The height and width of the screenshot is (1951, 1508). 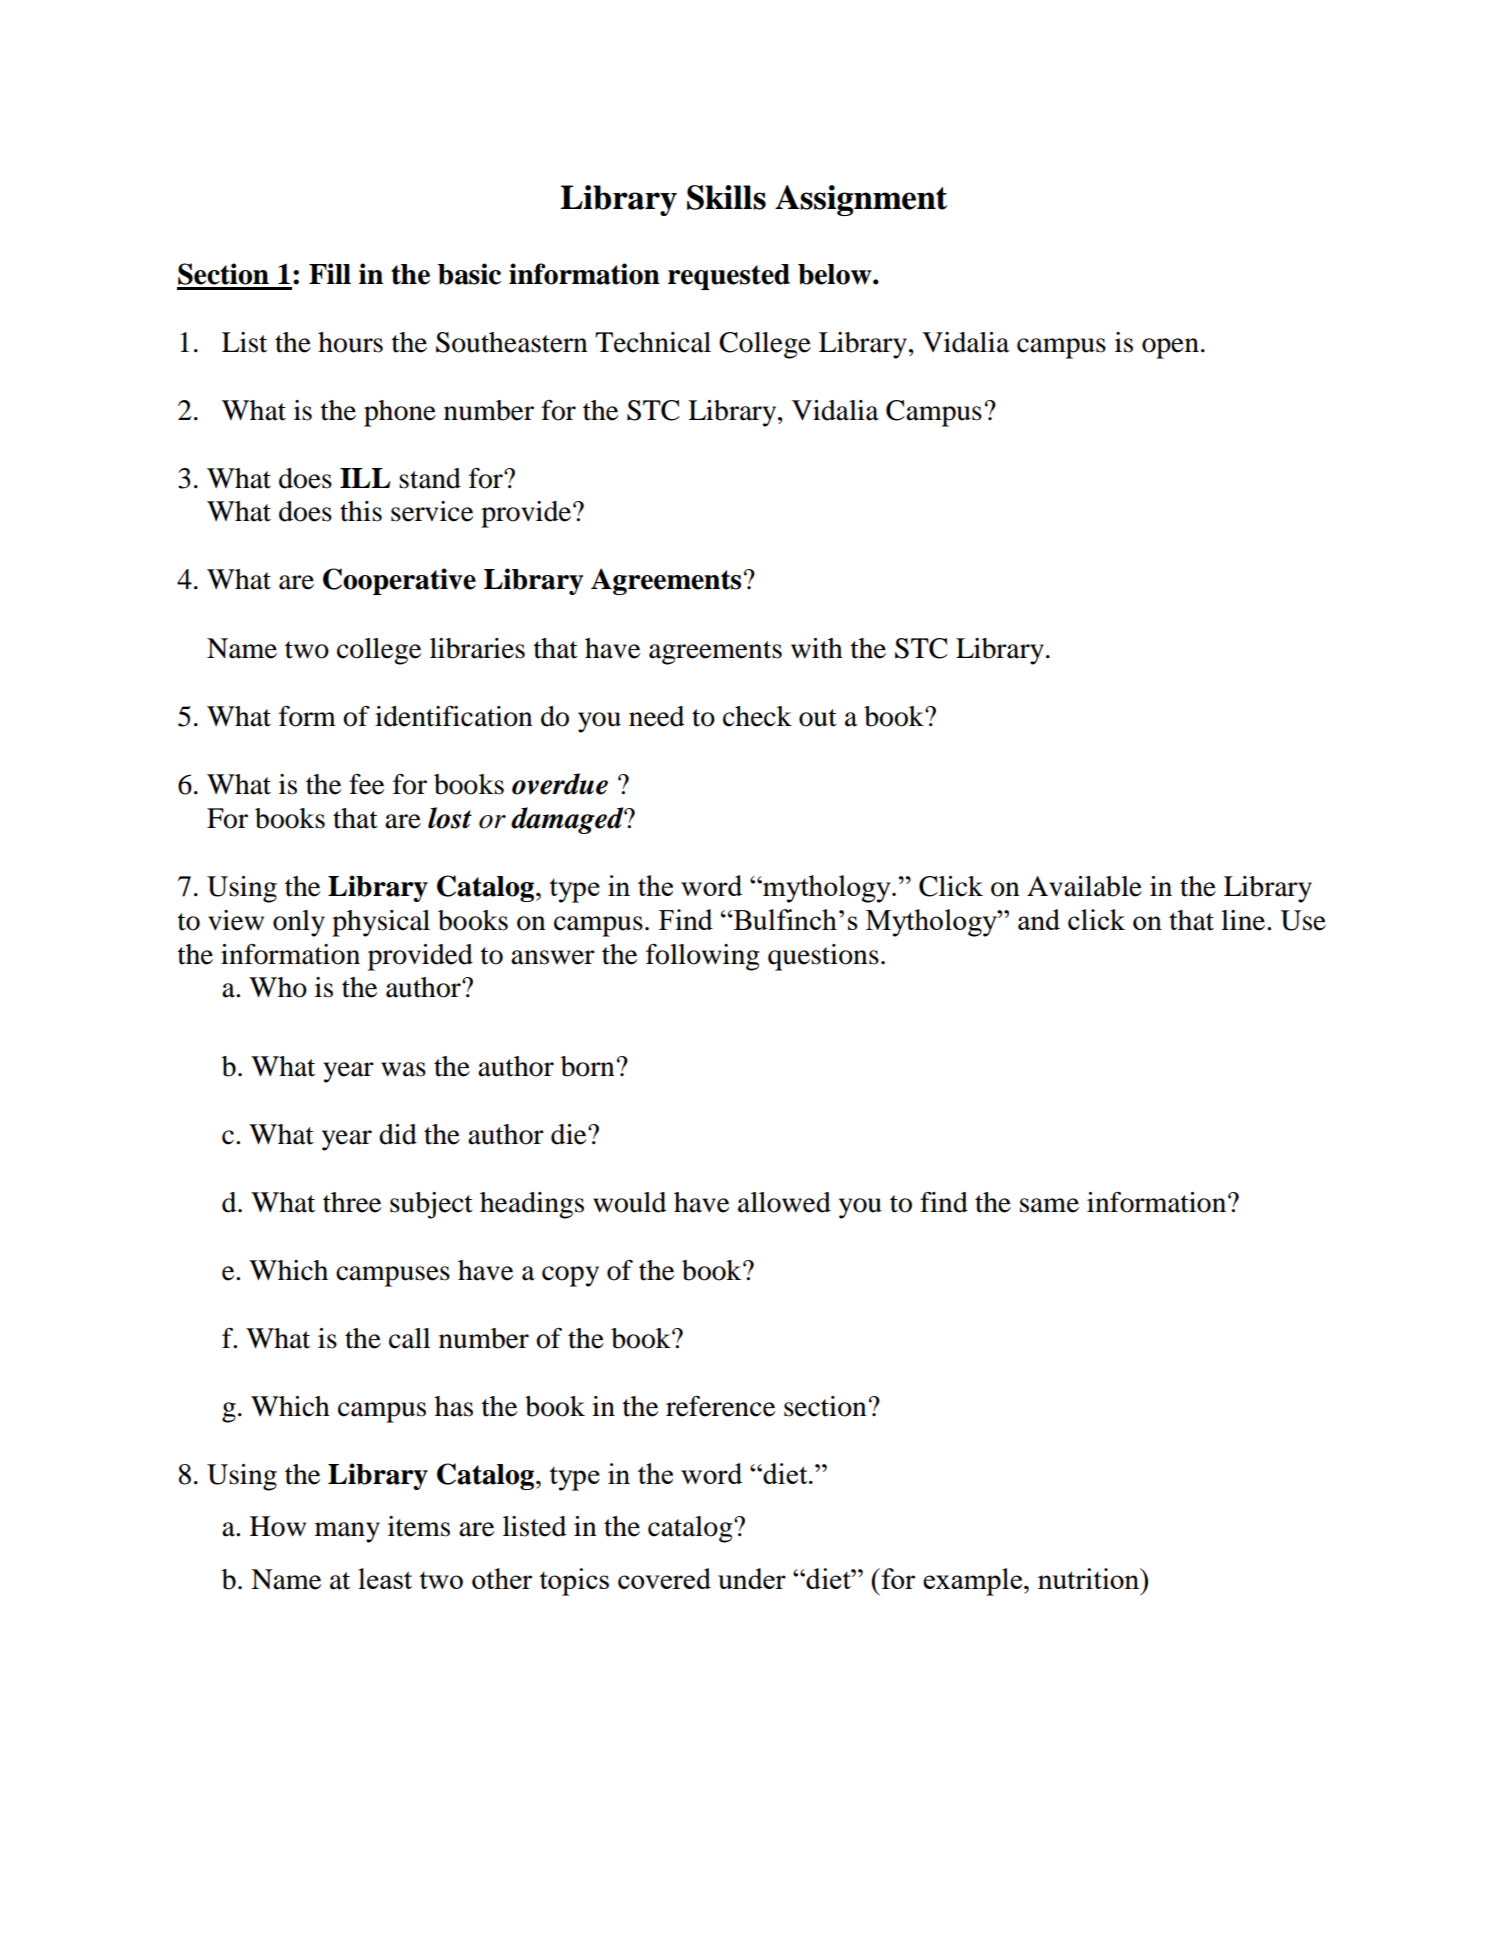 I want to click on open, so click(x=1170, y=348).
